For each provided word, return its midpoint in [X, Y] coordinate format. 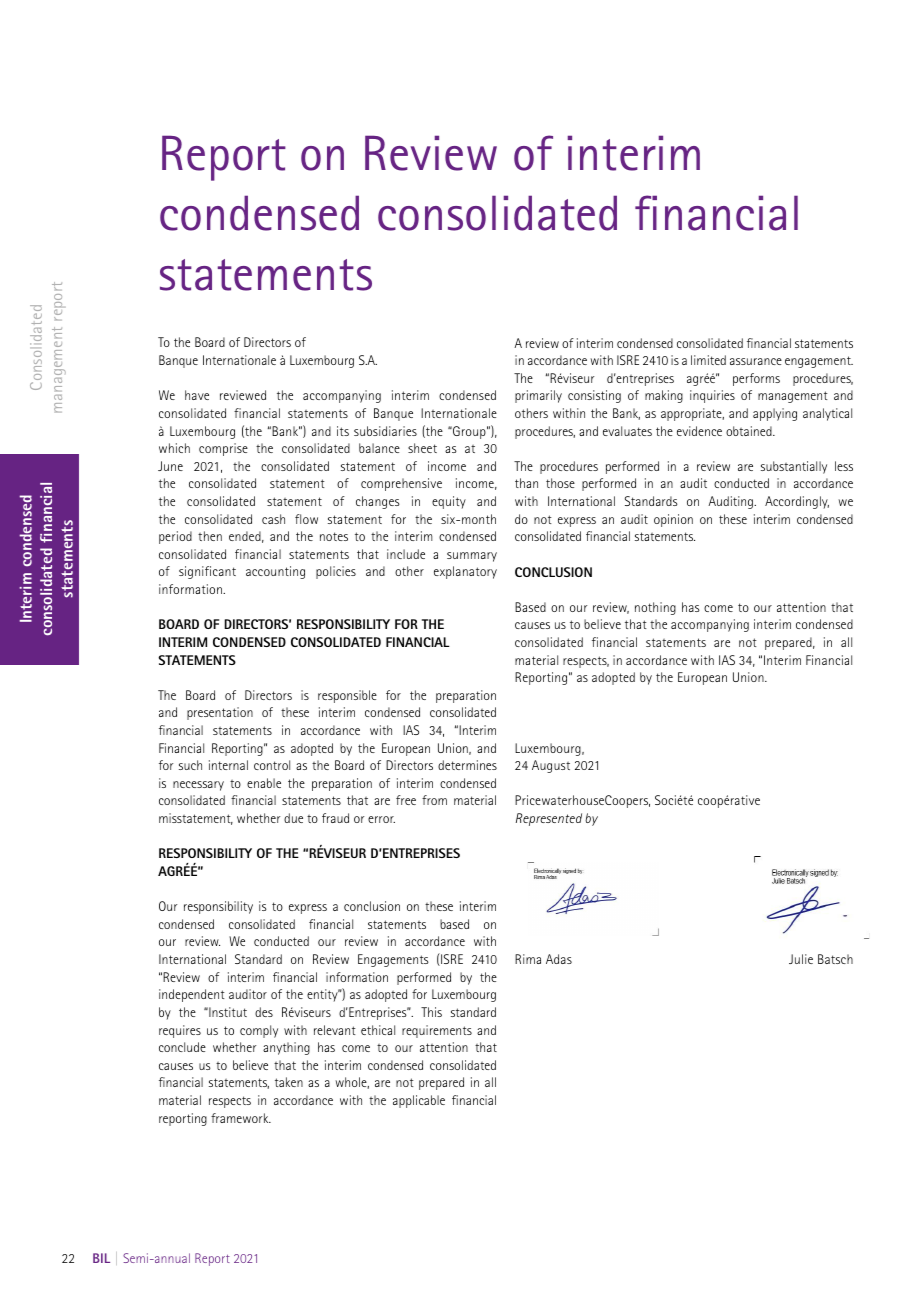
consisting [594, 396]
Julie [801, 959]
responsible [347, 696]
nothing [655, 608]
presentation [220, 713]
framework [241, 1118]
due [293, 818]
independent [192, 995]
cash [273, 519]
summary [472, 557]
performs [756, 379]
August [551, 766]
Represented [549, 819]
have [197, 395]
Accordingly [797, 502]
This [431, 1012]
